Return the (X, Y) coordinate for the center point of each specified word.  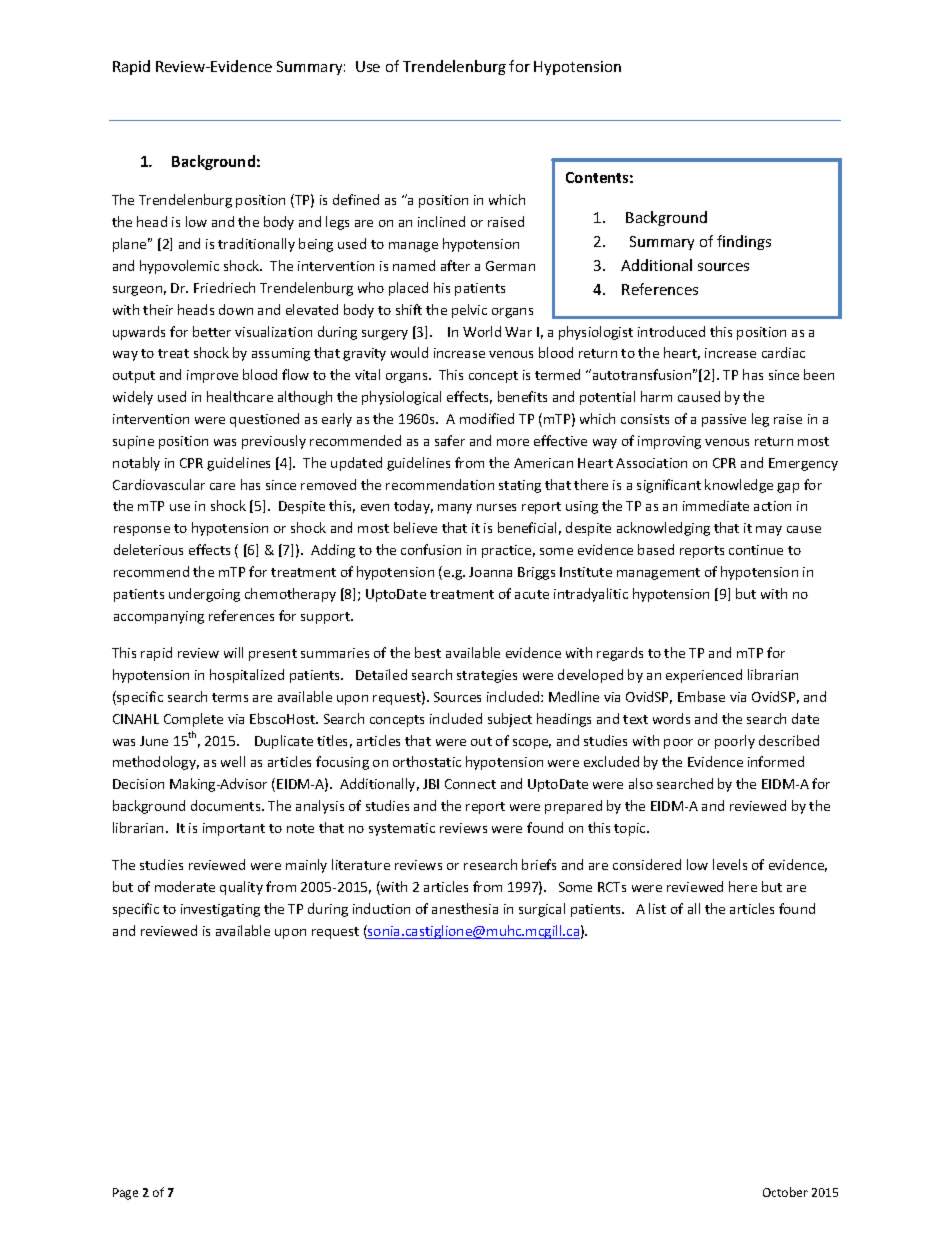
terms (230, 697)
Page (125, 1194)
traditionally (256, 245)
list (657, 908)
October (785, 1192)
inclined (441, 221)
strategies (487, 676)
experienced (704, 676)
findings (744, 242)
